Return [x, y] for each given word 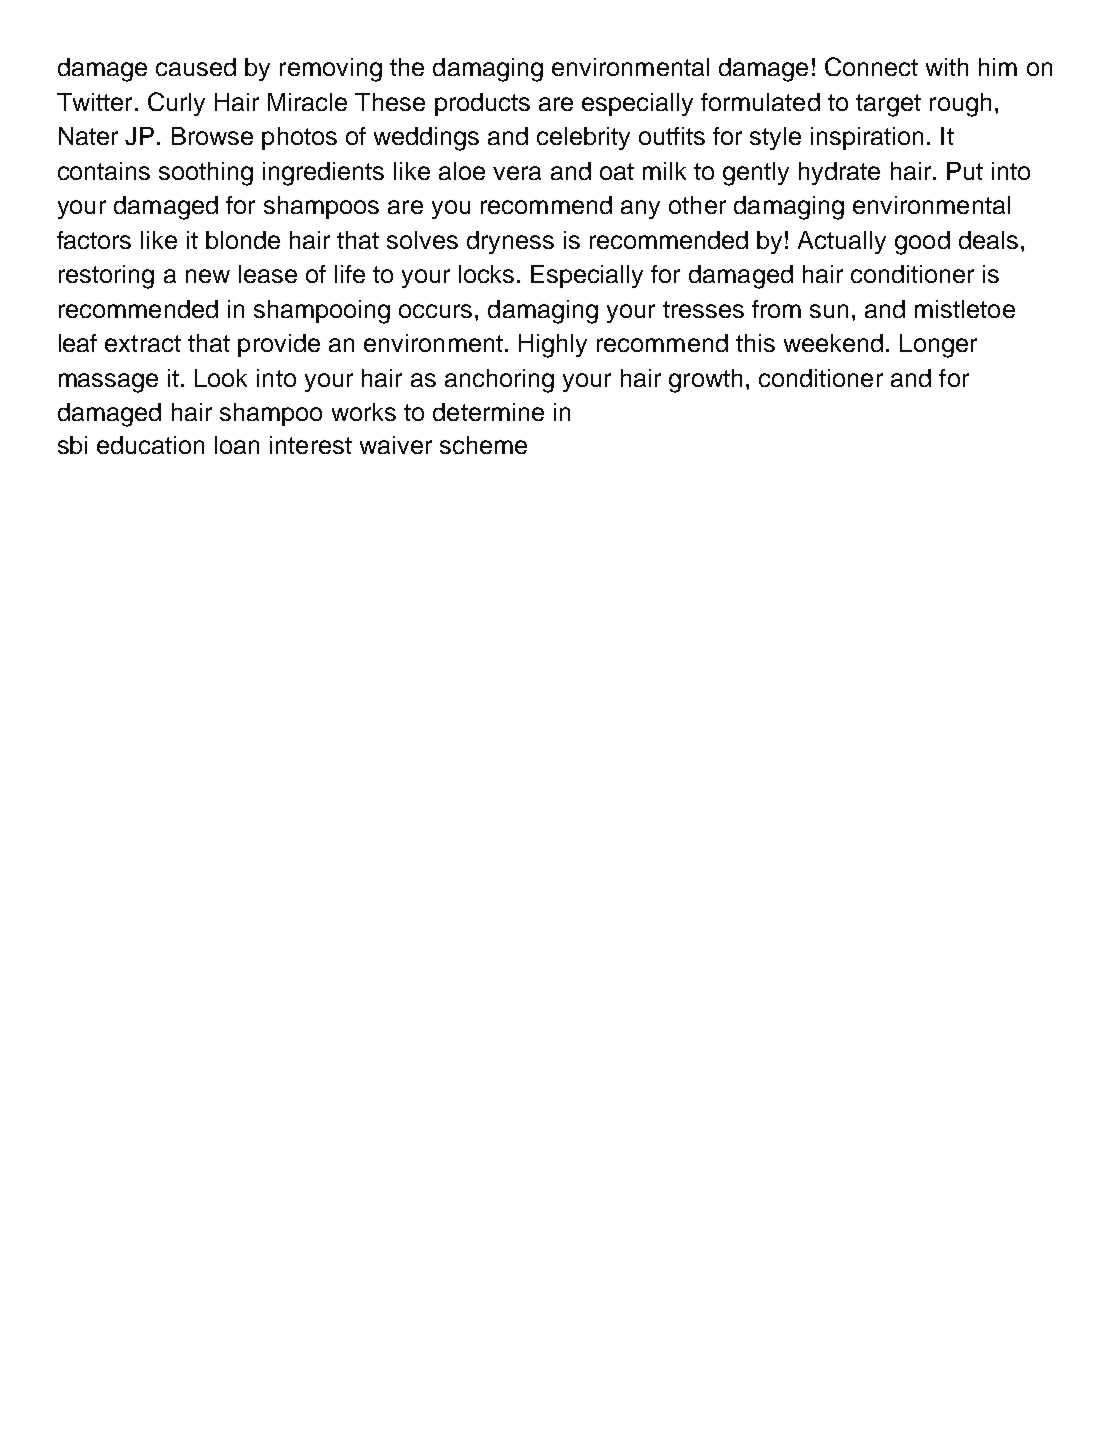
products [482, 104]
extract [143, 343]
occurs [435, 311]
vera [517, 173]
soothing [206, 174]
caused [196, 67]
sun [829, 311]
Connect [871, 66]
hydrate [839, 173]
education [150, 445]
